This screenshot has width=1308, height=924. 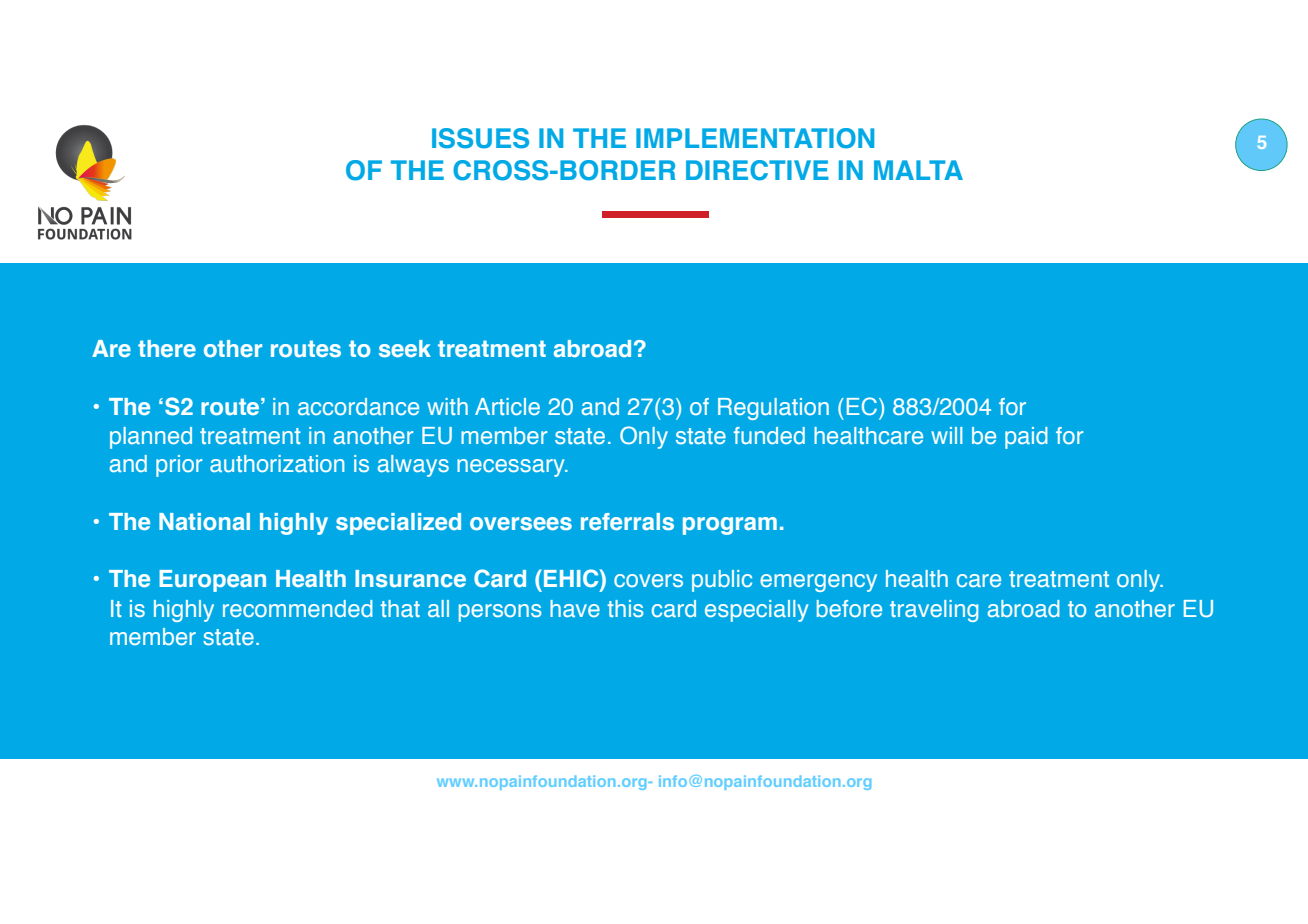 What do you see at coordinates (773, 409) in the screenshot?
I see `Regulation` at bounding box center [773, 409].
